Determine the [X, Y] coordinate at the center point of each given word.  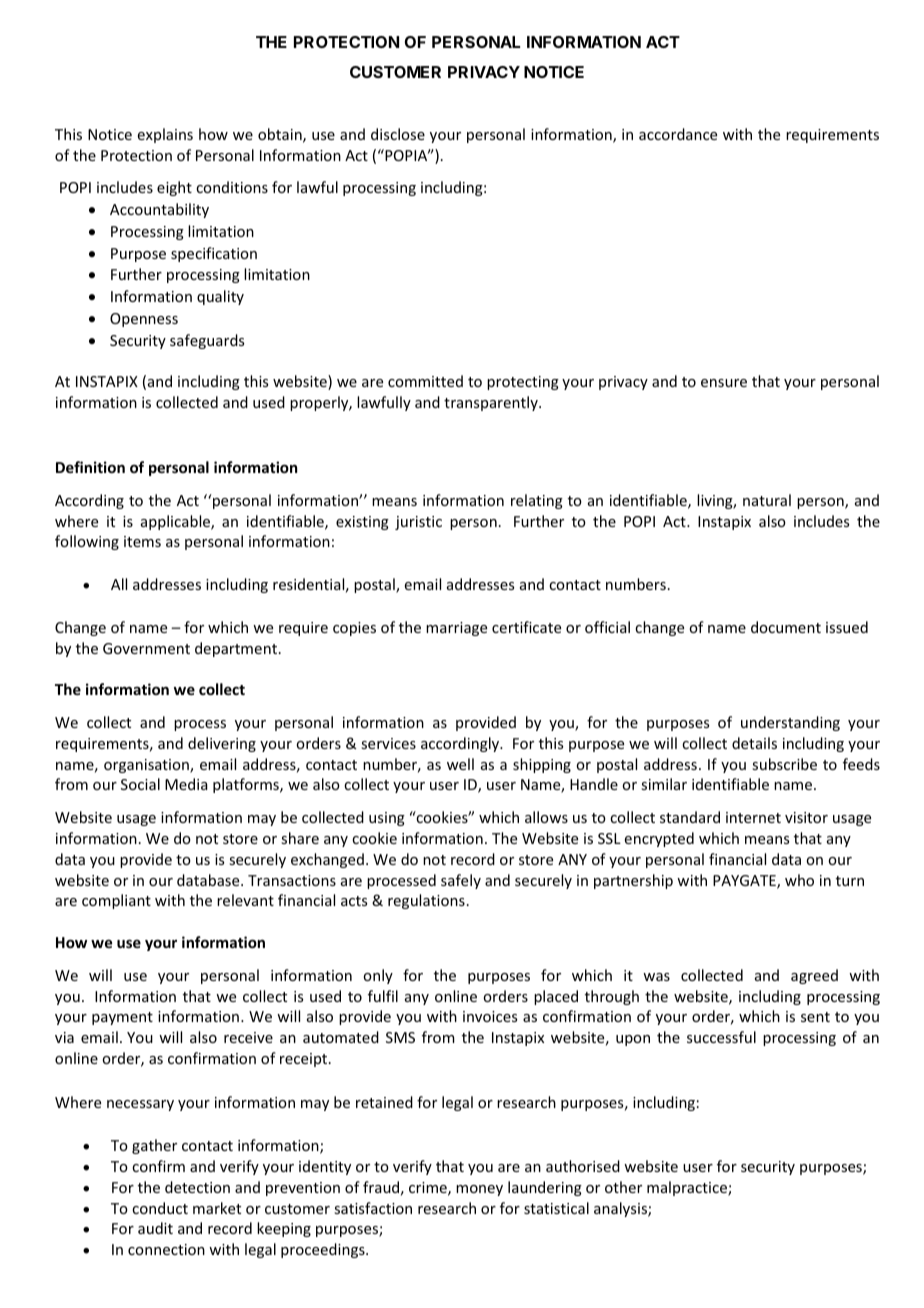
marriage [456, 629]
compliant [116, 901]
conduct [160, 1208]
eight [174, 188]
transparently [492, 403]
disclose [398, 134]
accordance [678, 134]
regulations [426, 901]
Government [146, 648]
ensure [724, 383]
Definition [90, 467]
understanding [790, 723]
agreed [814, 976]
